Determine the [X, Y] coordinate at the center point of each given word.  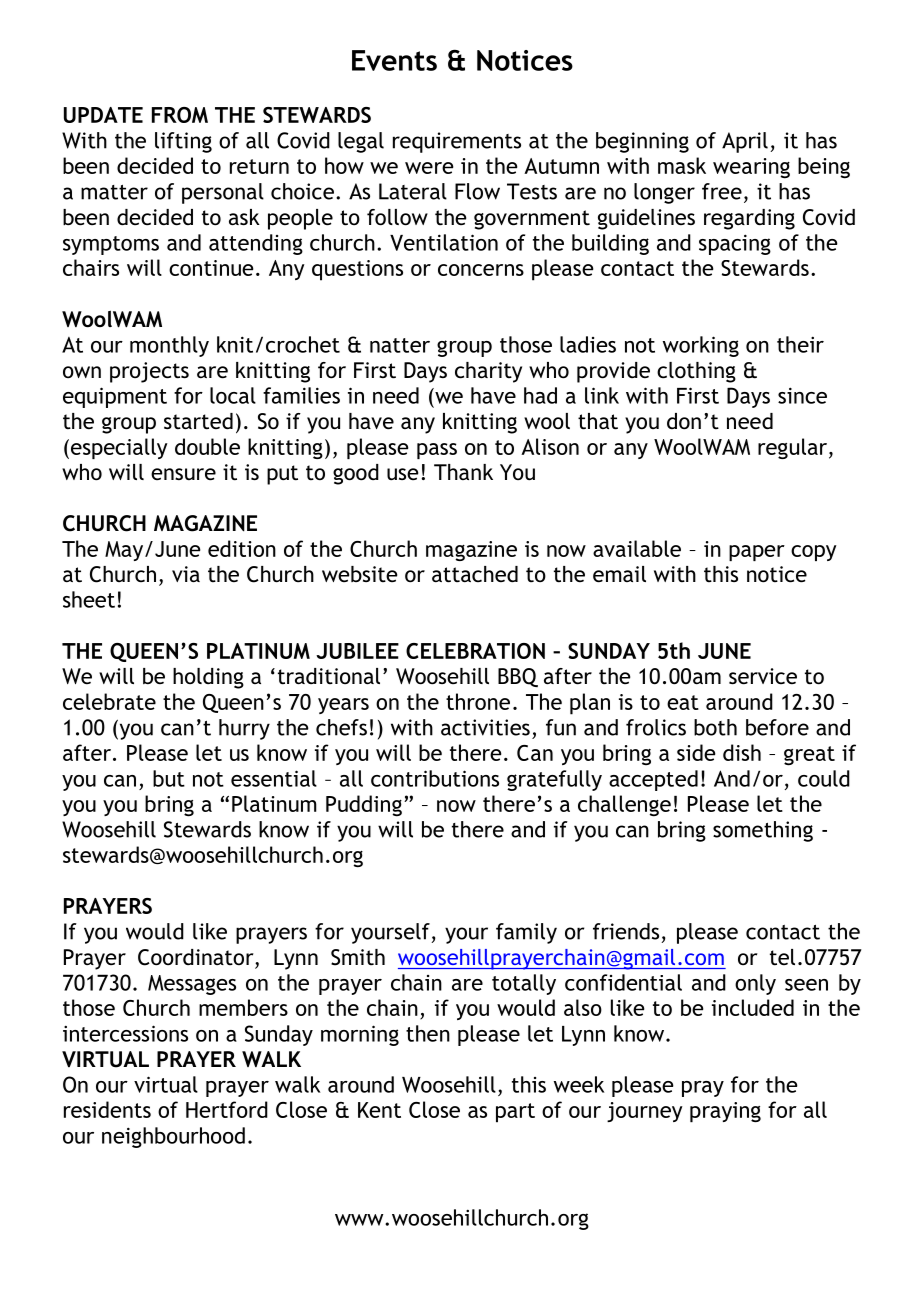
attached [475, 574]
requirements [457, 142]
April [745, 142]
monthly [169, 346]
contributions [435, 778]
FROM [180, 115]
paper [757, 553]
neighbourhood [173, 1137]
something [763, 831]
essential [274, 778]
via [186, 574]
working [701, 346]
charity [488, 372]
